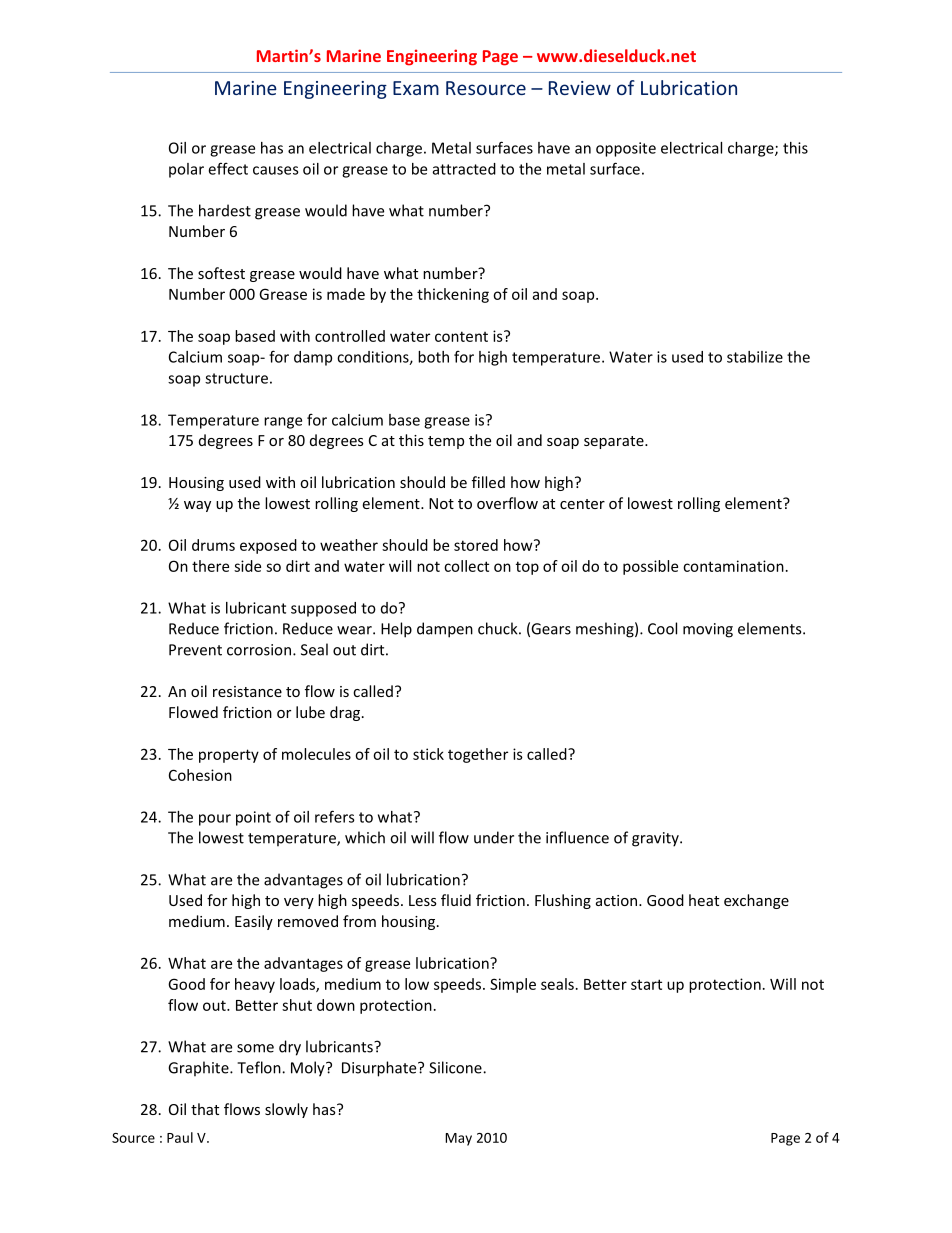 The image size is (952, 1233). Describe the element at coordinates (286, 1110) in the screenshot. I see `slowly` at that location.
